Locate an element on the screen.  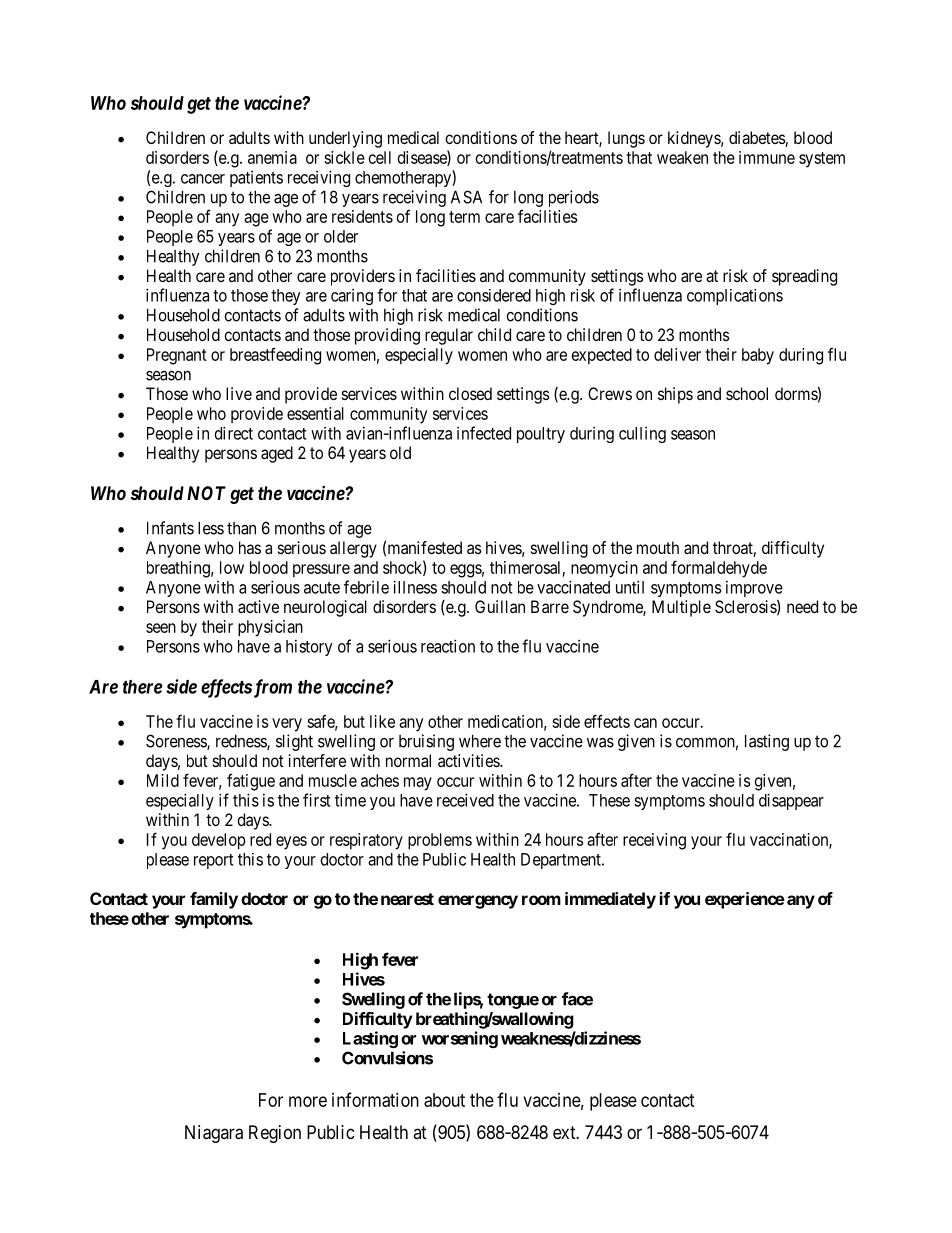
immune is located at coordinates (767, 157).
